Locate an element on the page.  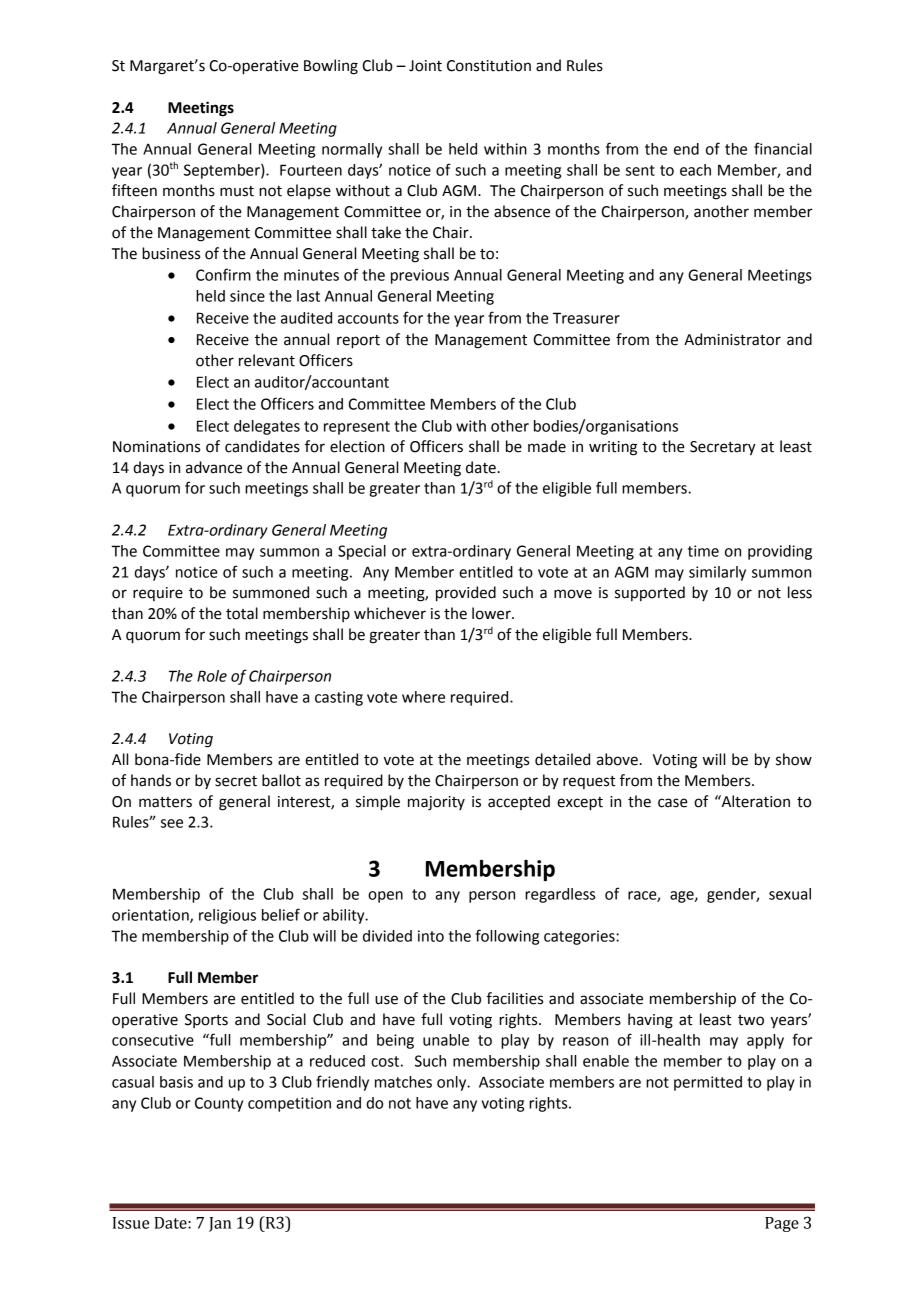
Constitution is located at coordinates (489, 66).
